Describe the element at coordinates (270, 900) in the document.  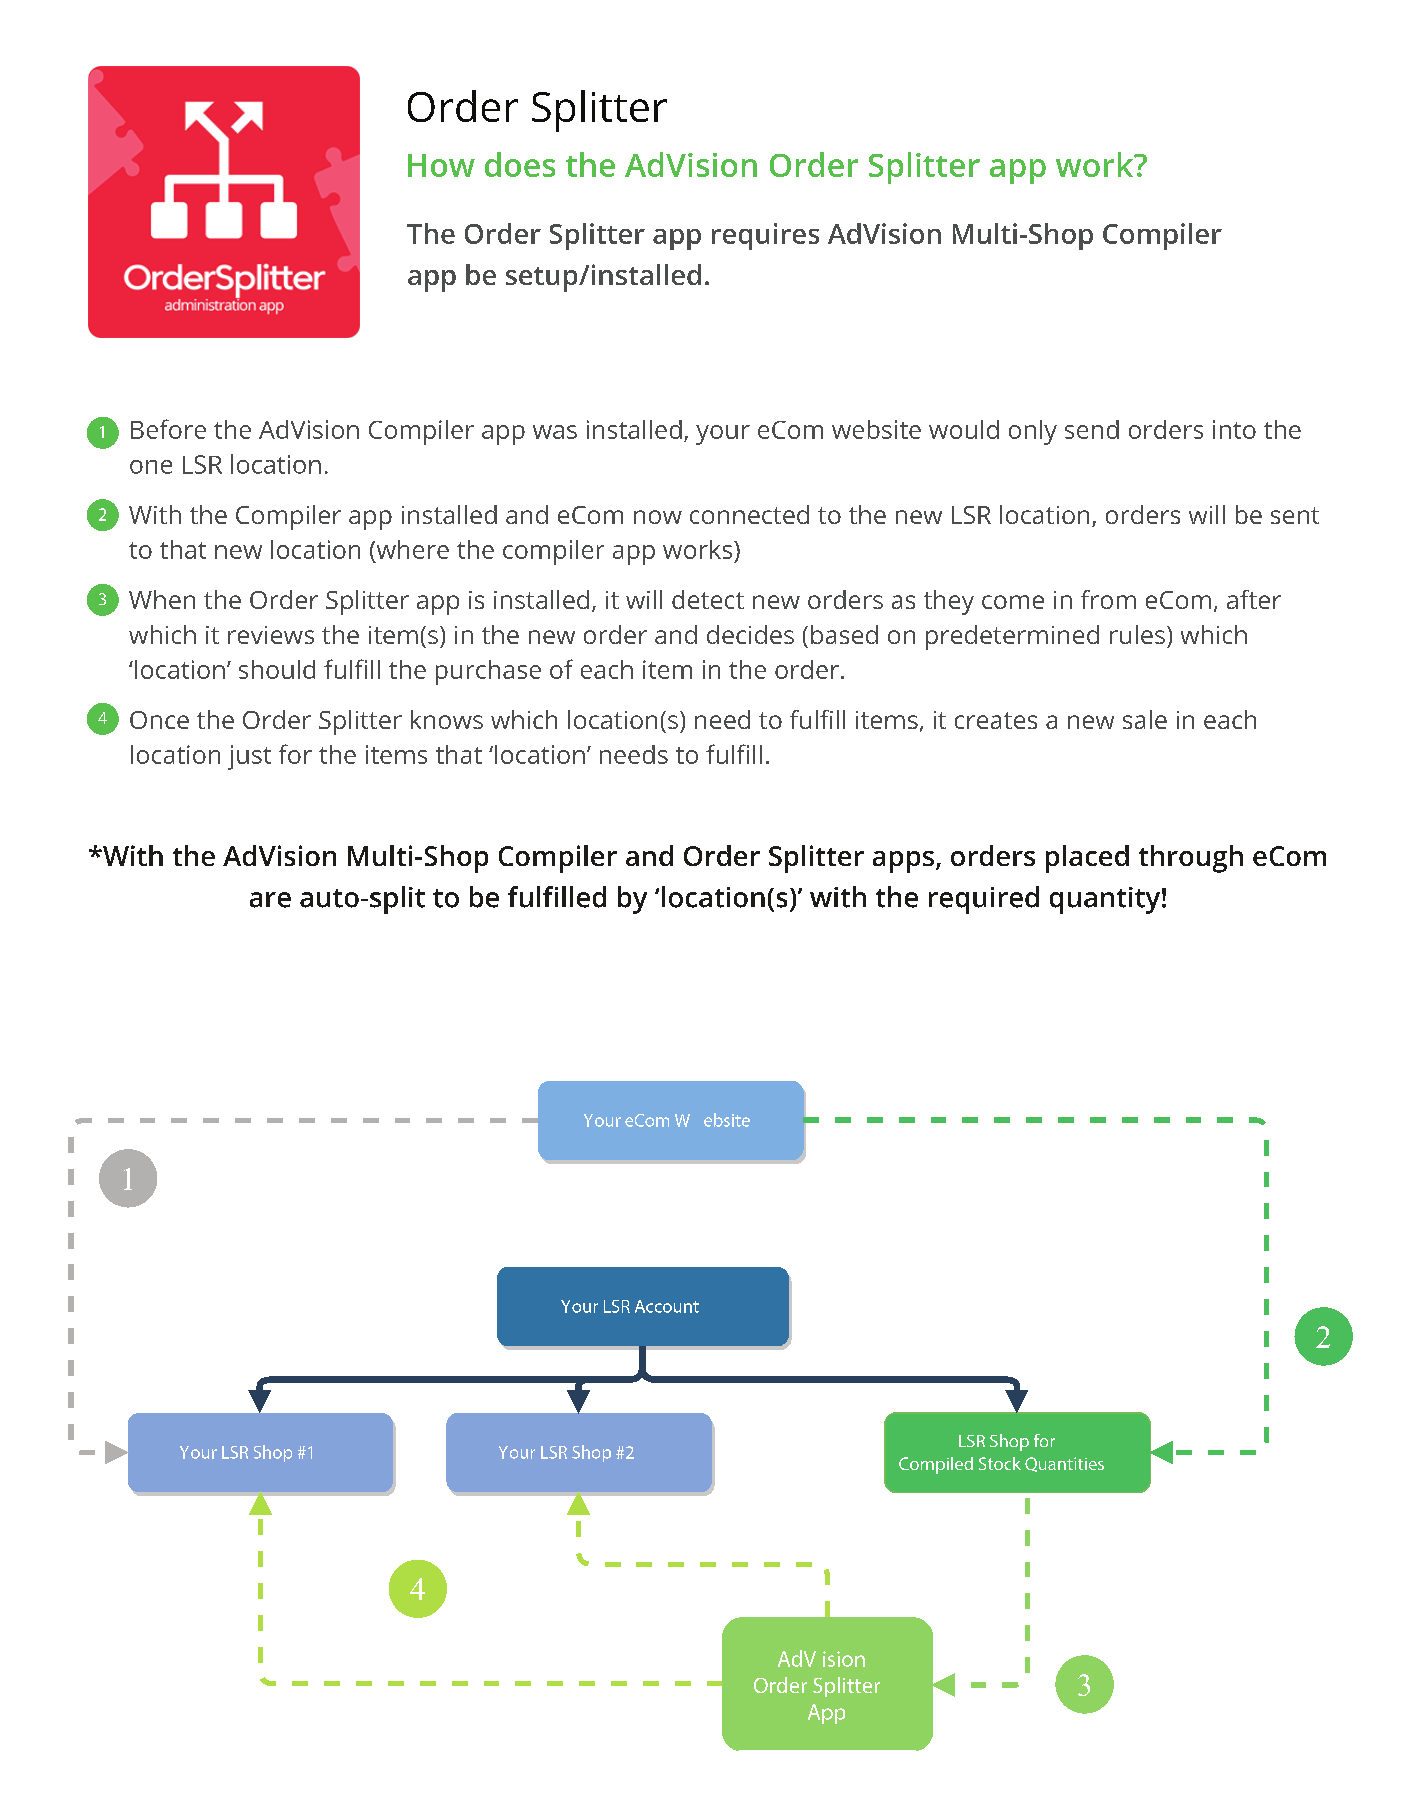
I see `are` at that location.
